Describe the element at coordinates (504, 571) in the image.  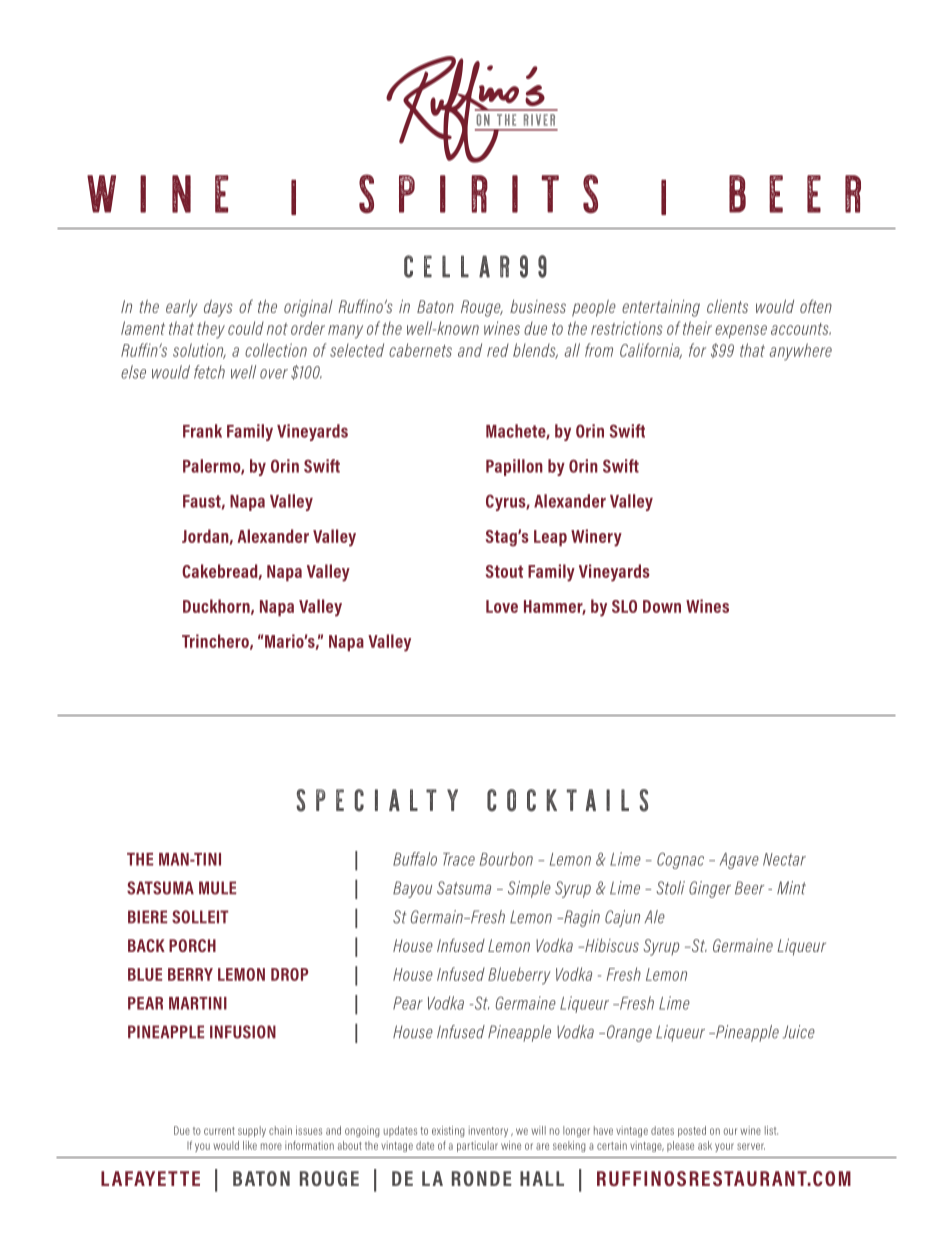
I see `Stout` at that location.
